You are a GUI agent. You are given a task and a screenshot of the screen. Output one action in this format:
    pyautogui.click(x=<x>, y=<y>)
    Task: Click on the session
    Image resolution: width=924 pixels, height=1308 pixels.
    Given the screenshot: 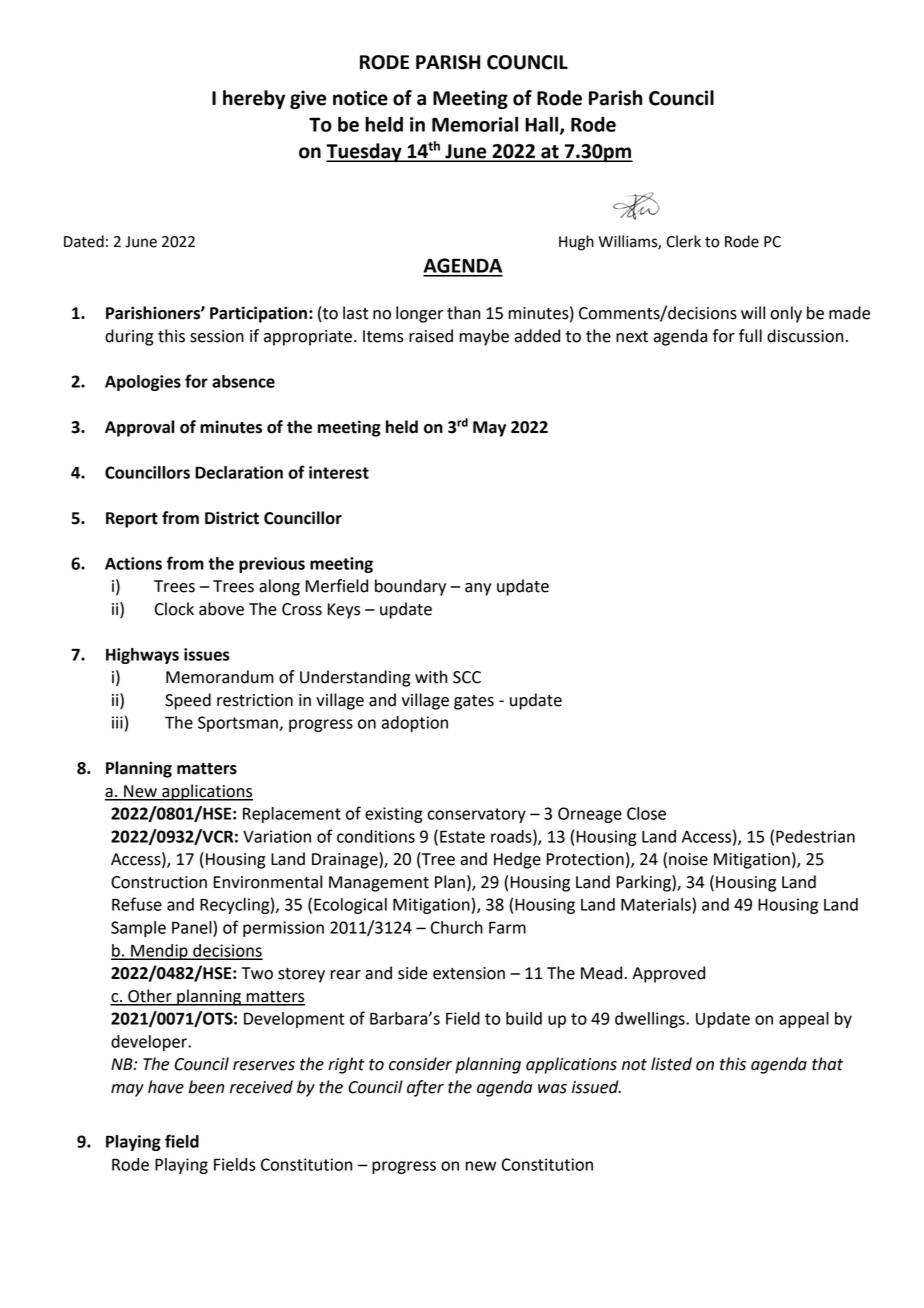 What is the action you would take?
    pyautogui.click(x=217, y=336)
